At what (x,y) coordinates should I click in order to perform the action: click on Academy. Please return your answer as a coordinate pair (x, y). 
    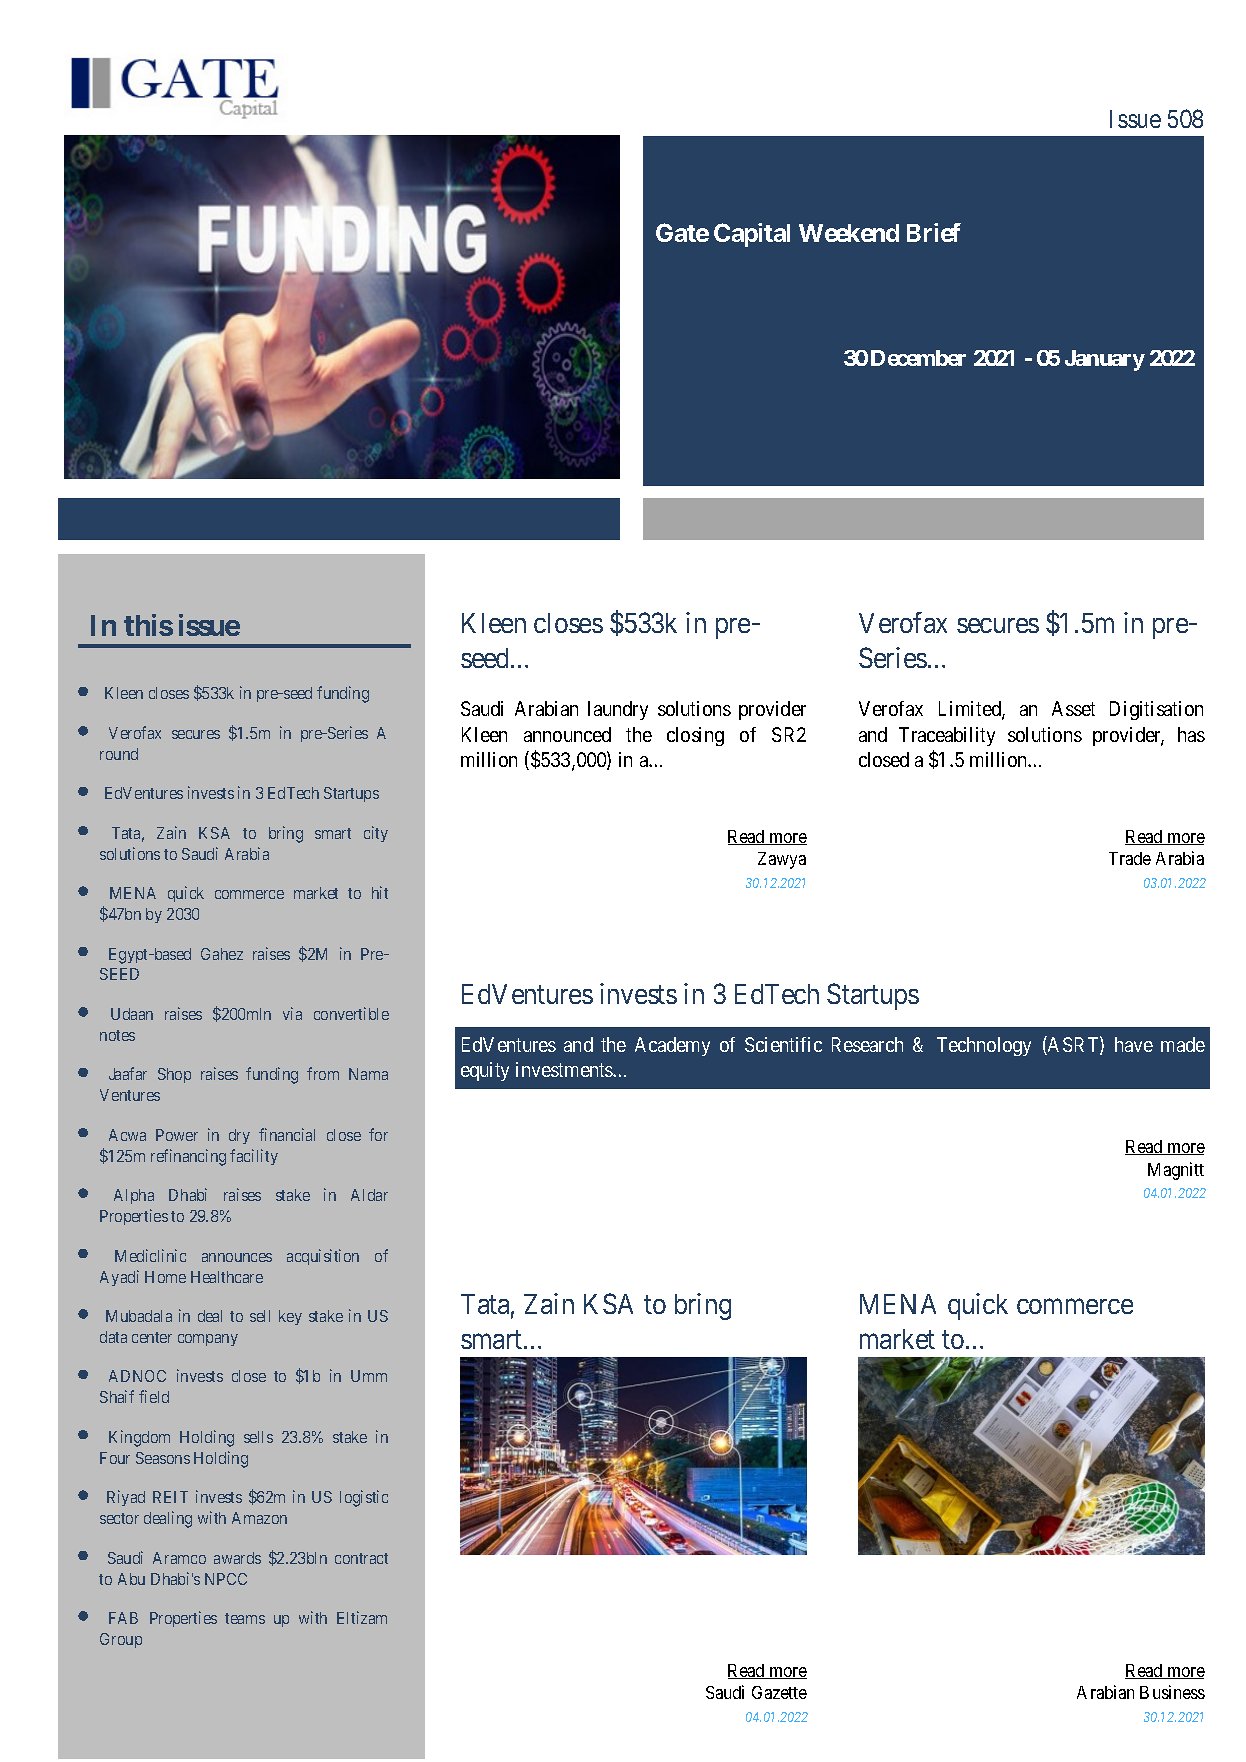
    Looking at the image, I should click on (672, 1046).
